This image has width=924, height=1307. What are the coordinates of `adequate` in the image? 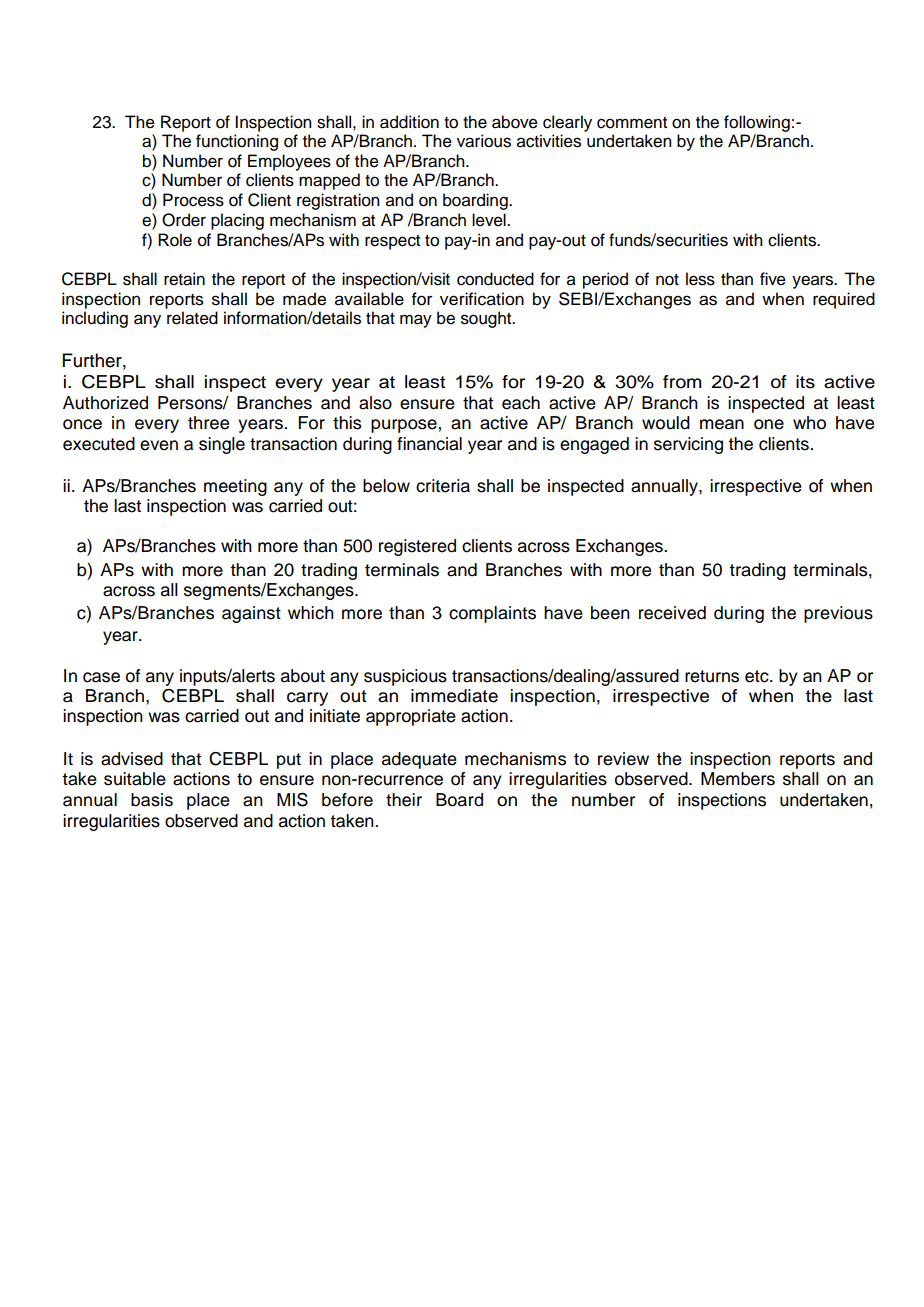 It's located at (419, 760).
